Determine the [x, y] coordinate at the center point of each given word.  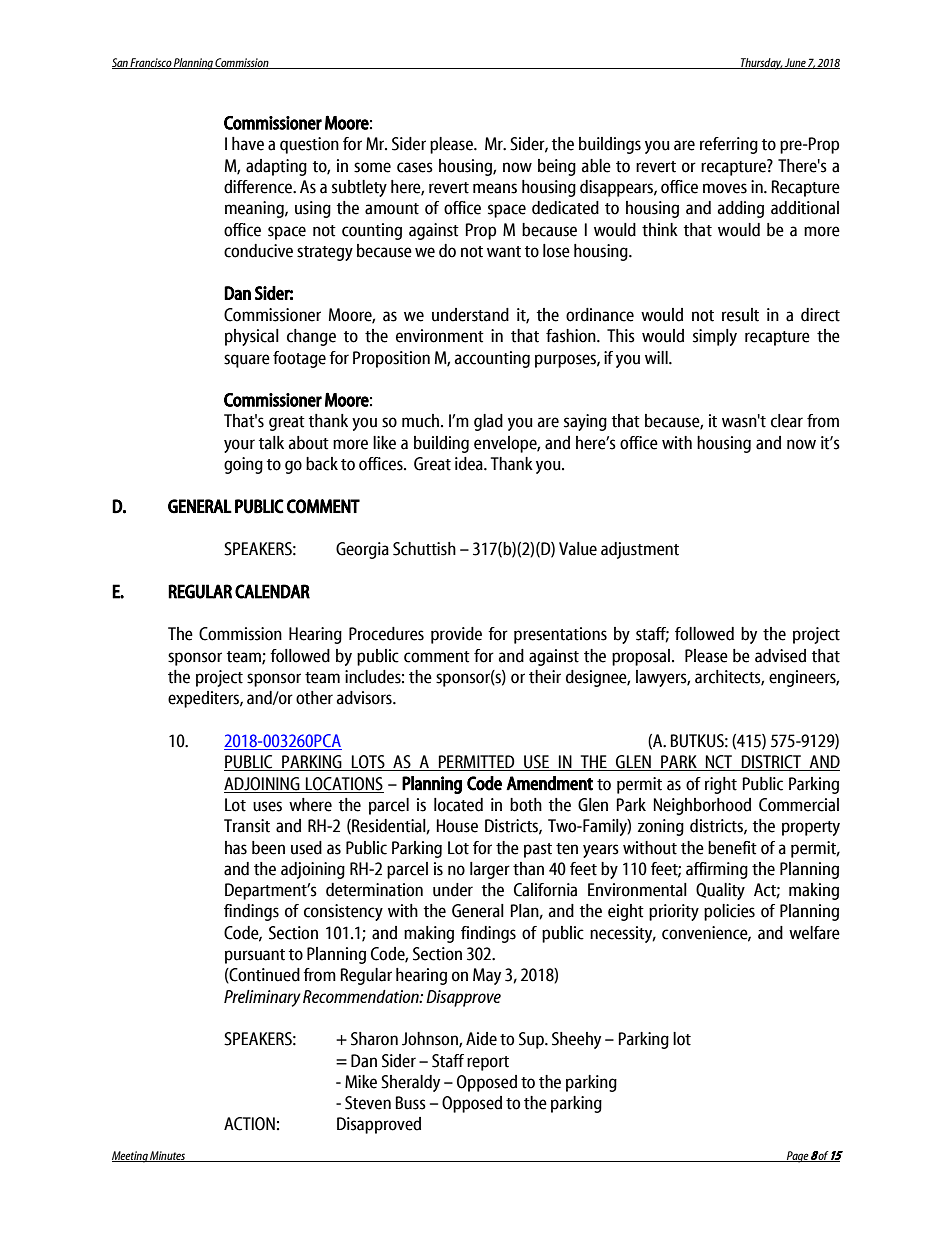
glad [488, 422]
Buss [410, 1103]
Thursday [761, 64]
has [236, 848]
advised [780, 656]
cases [415, 167]
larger [490, 870]
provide [456, 635]
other [314, 698]
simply [715, 337]
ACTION [249, 1124]
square [247, 361]
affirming [717, 870]
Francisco [151, 63]
